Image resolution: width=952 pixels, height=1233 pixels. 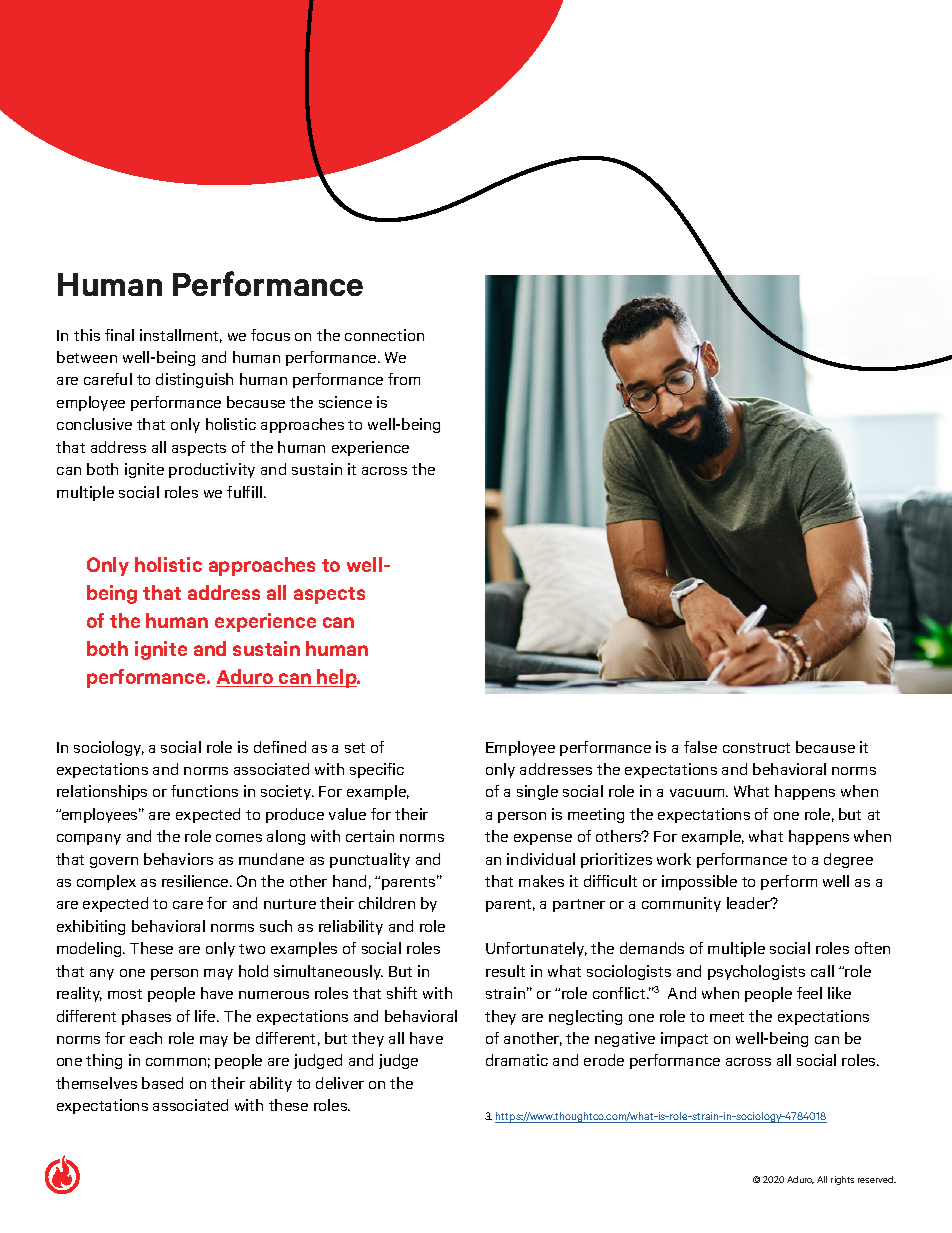 I want to click on distinguish, so click(x=194, y=380).
